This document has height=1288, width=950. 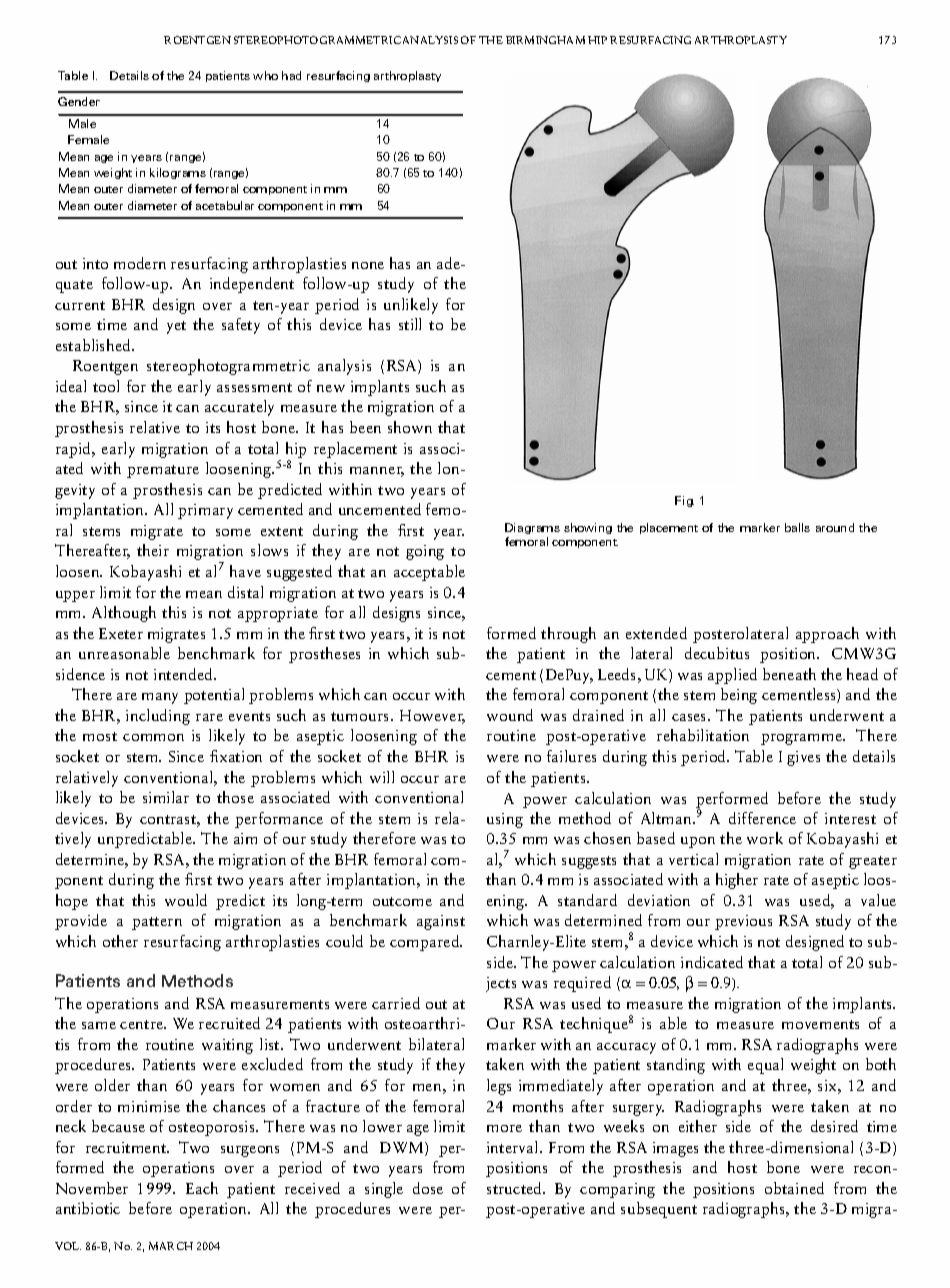 I want to click on intended, so click(x=185, y=674).
